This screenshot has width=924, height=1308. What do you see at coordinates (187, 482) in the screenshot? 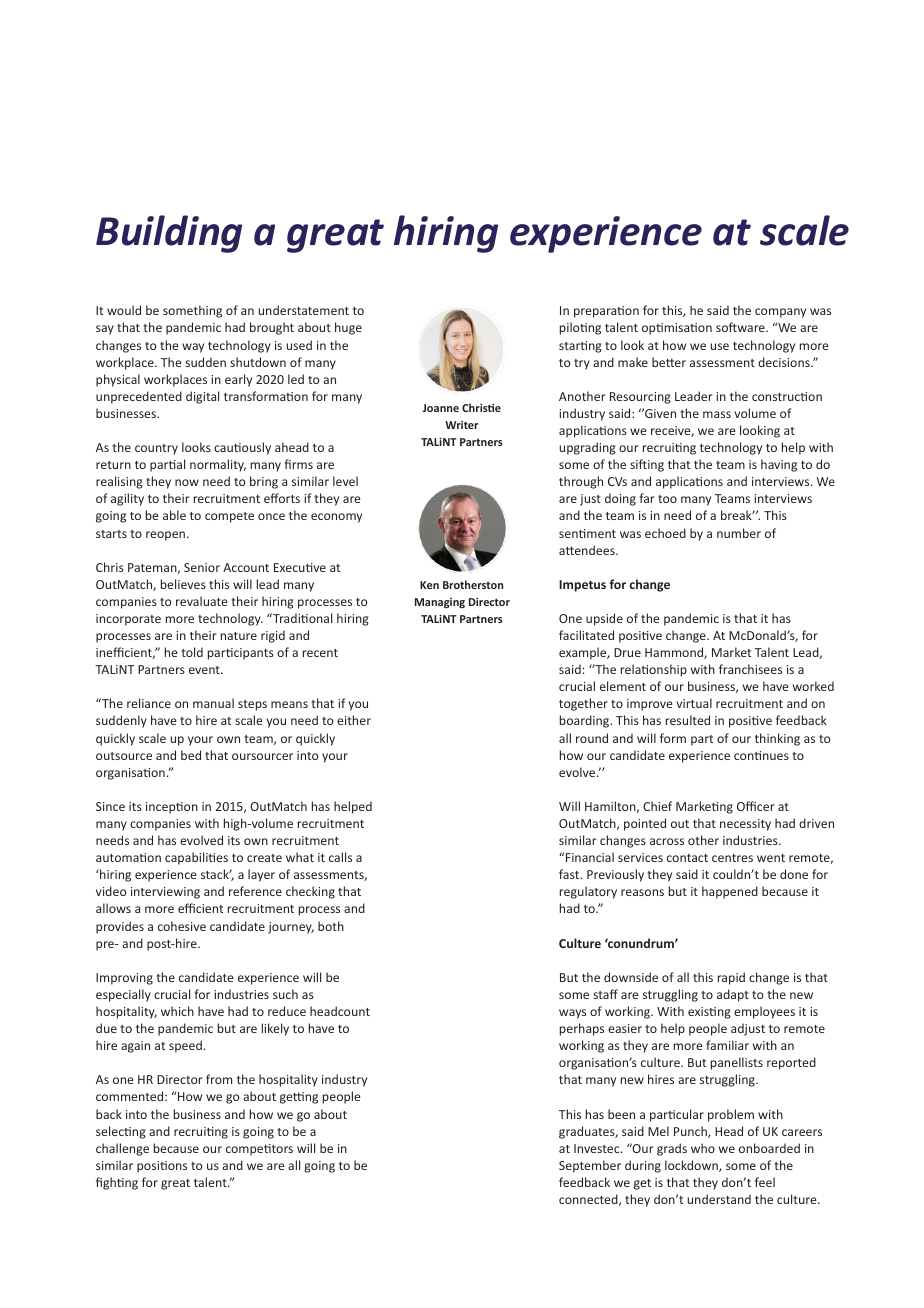
I see `now` at bounding box center [187, 482].
